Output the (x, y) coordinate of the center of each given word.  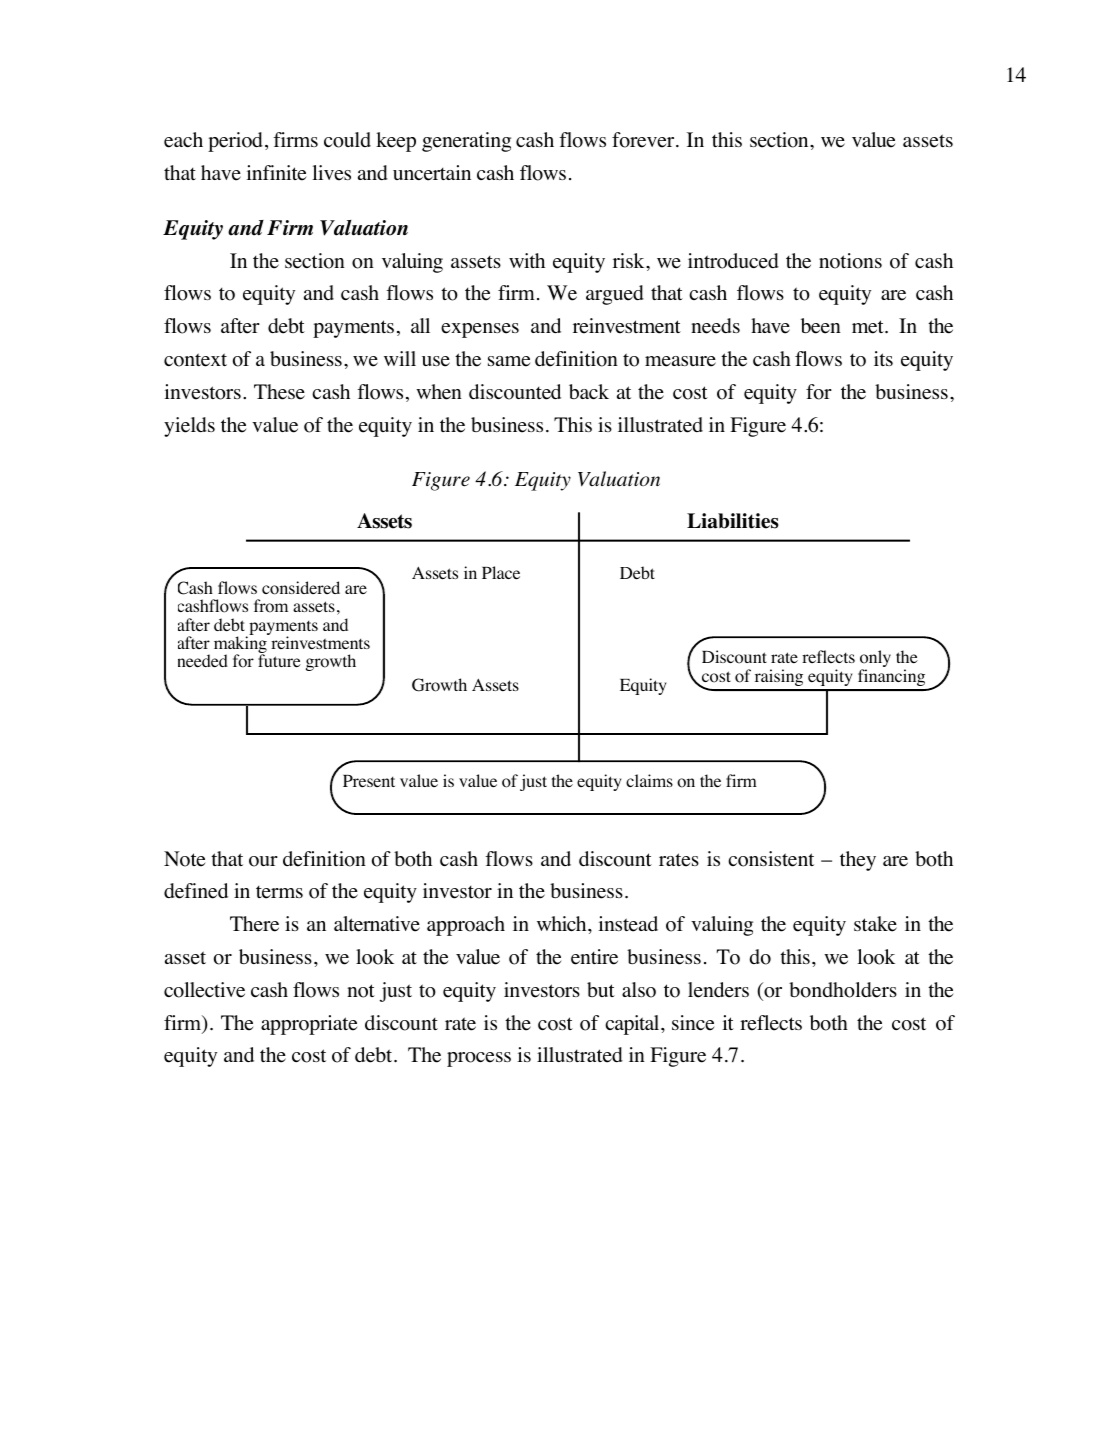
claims (649, 780)
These (279, 392)
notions (850, 261)
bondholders (843, 990)
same (509, 361)
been (821, 326)
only (875, 660)
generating (466, 142)
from (271, 606)
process (479, 1059)
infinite (276, 173)
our (263, 861)
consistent (771, 859)
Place (501, 572)
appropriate (309, 1025)
